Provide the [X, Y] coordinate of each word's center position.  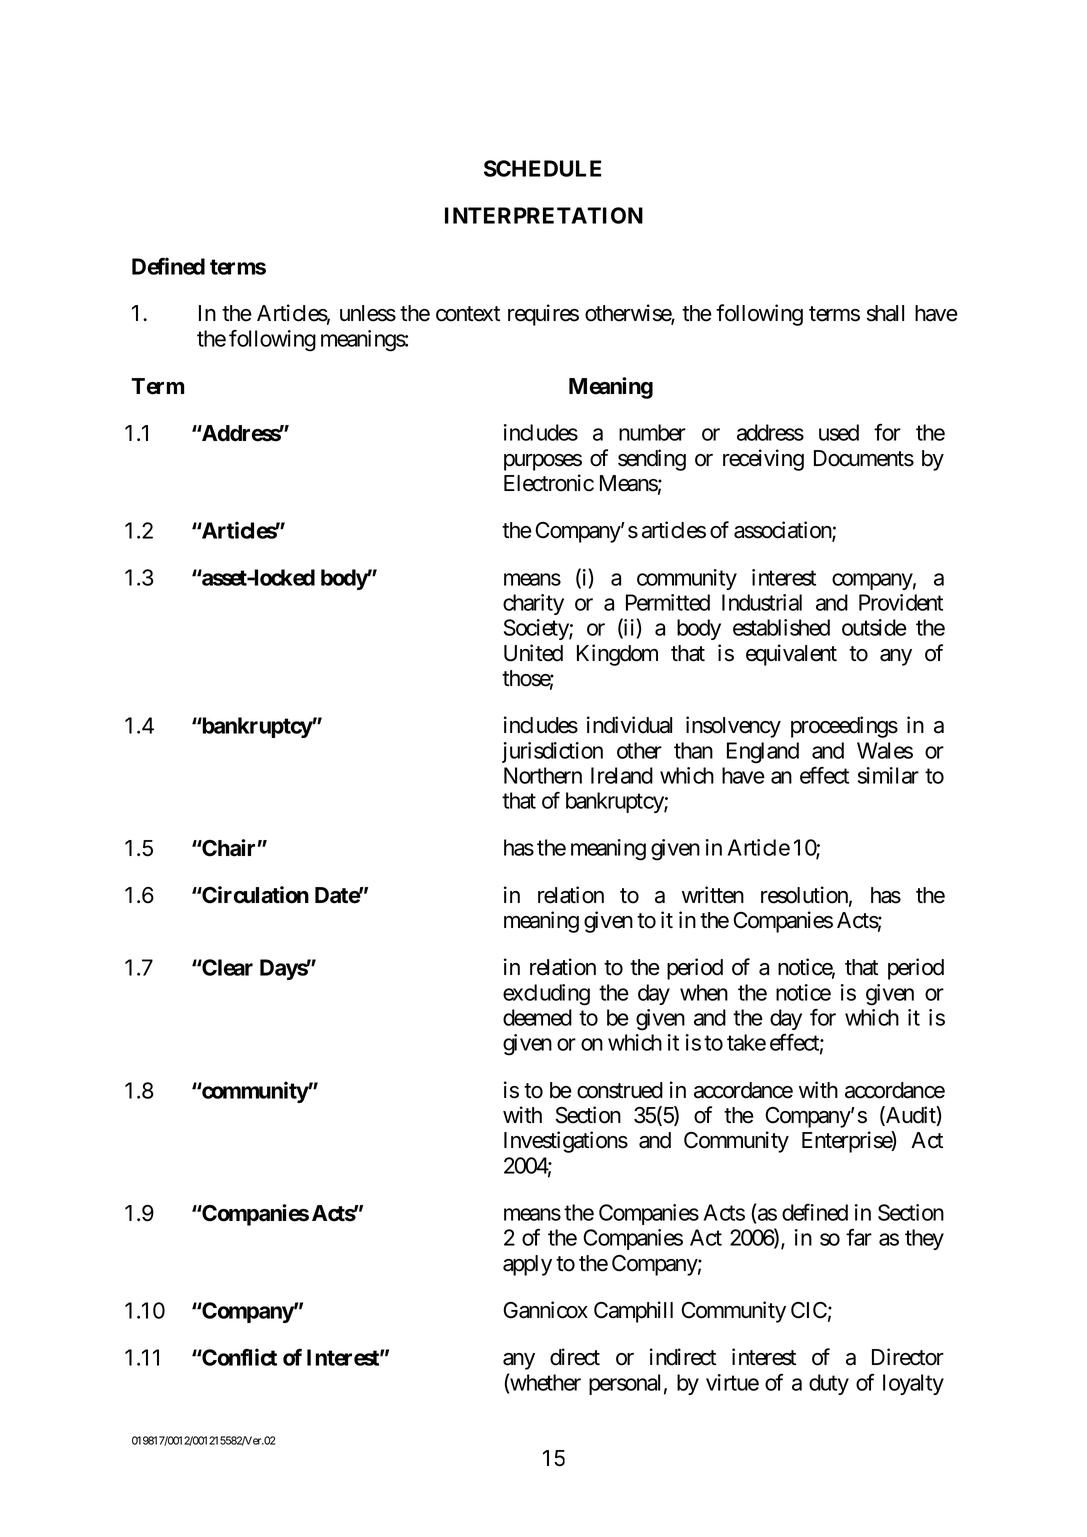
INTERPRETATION [544, 215]
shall [885, 313]
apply [527, 1265]
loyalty [913, 1384]
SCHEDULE [542, 168]
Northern [543, 775]
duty [829, 1384]
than [693, 750]
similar [888, 775]
